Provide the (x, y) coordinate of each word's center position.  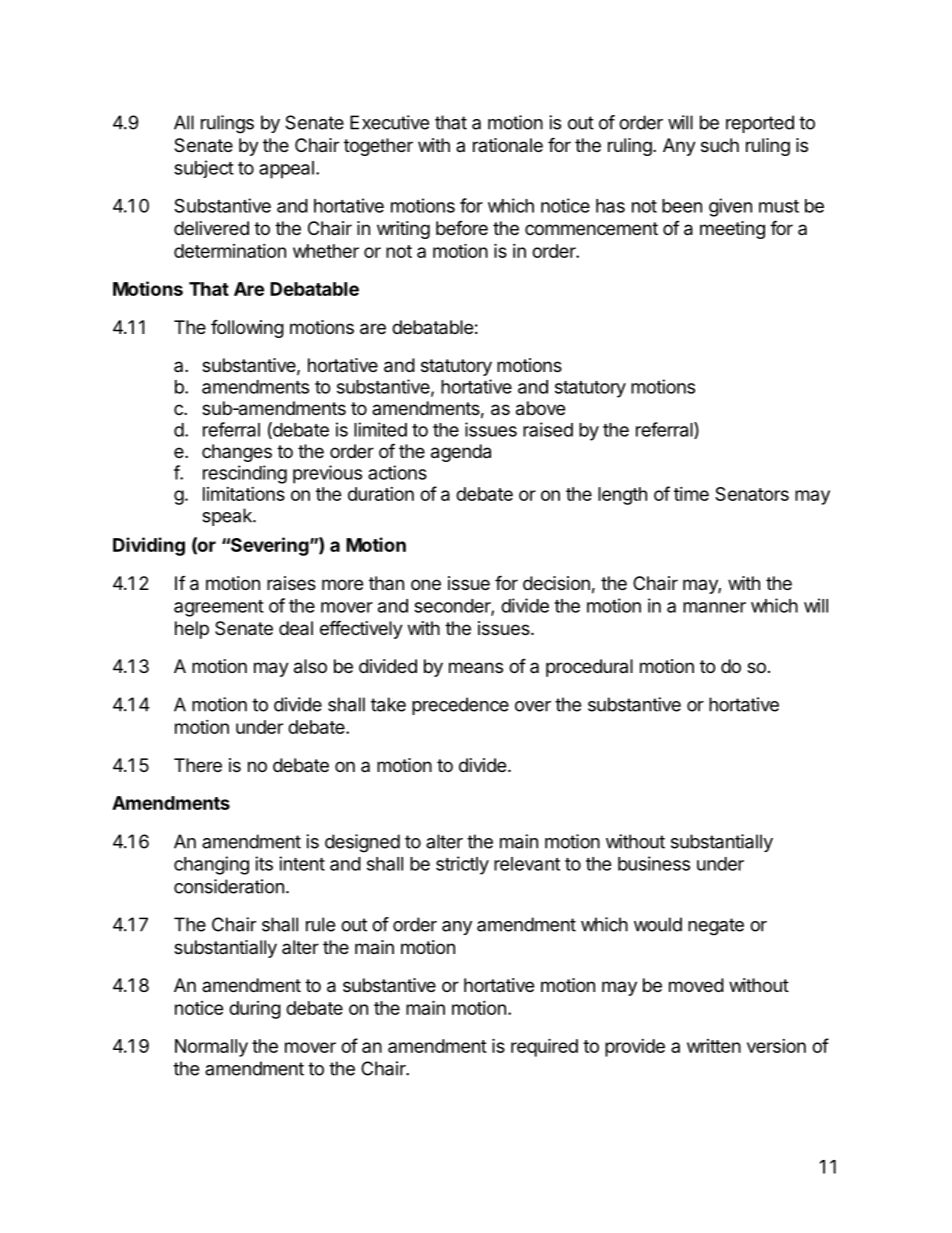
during (255, 1010)
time (691, 494)
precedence (460, 706)
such (720, 145)
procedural (589, 668)
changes (237, 453)
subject (204, 169)
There (198, 765)
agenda (461, 453)
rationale (508, 145)
